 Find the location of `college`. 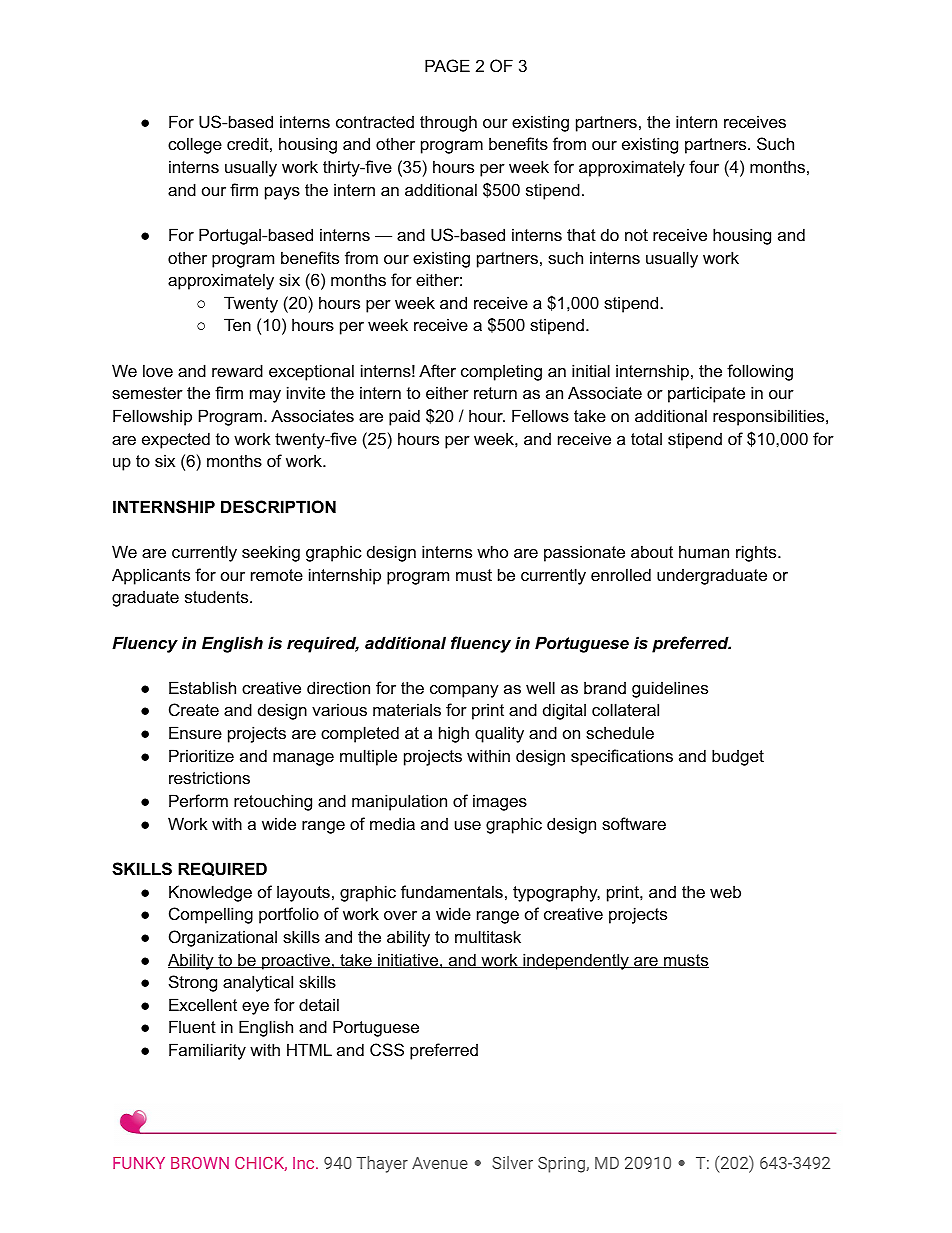

college is located at coordinates (195, 145).
